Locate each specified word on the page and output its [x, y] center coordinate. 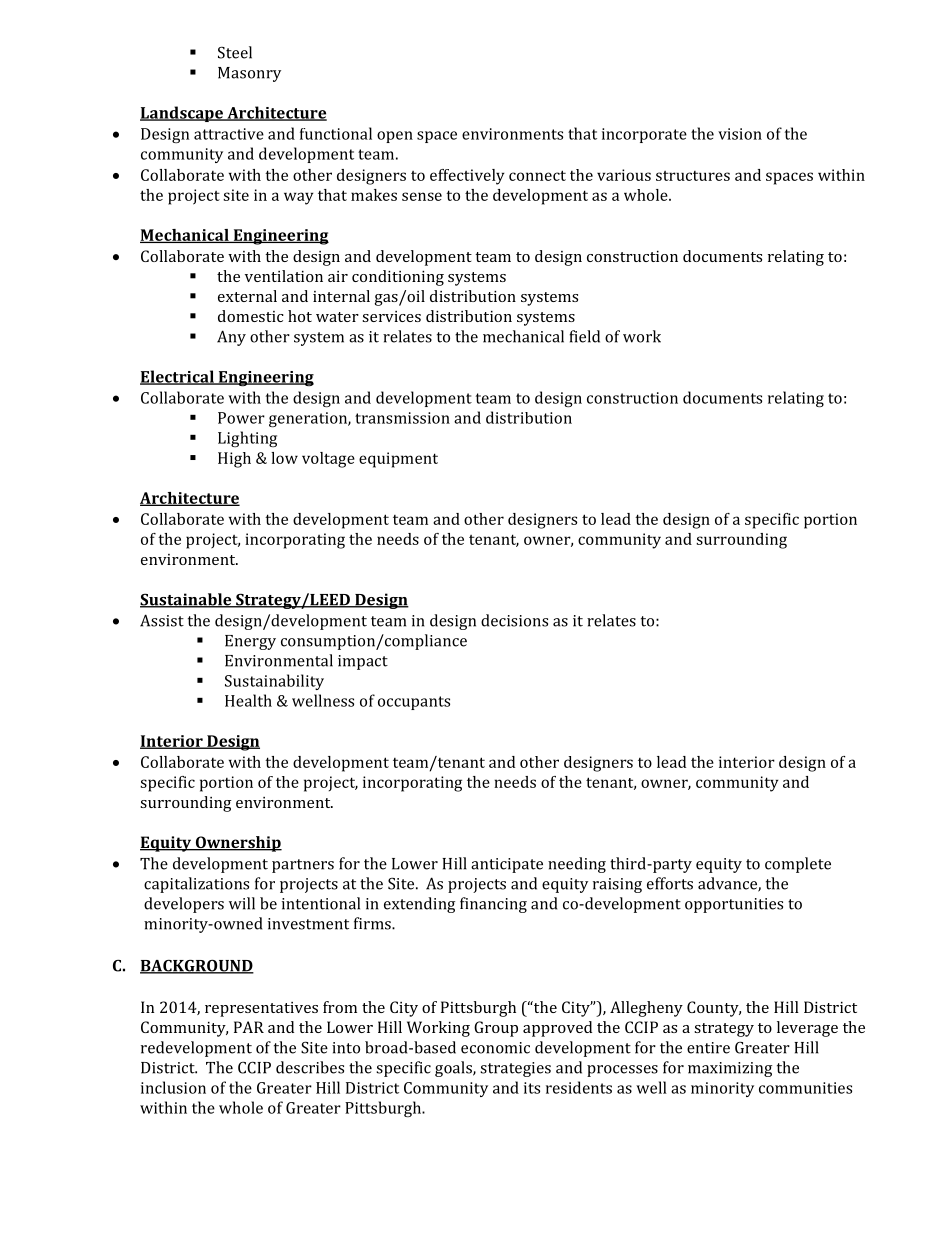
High [234, 460]
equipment [398, 460]
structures [693, 176]
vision [740, 134]
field [584, 336]
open [395, 137]
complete [798, 865]
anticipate [507, 865]
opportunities [734, 905]
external [247, 296]
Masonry [249, 74]
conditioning [398, 278]
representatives [261, 1009]
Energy [250, 642]
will [242, 903]
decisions [514, 620]
